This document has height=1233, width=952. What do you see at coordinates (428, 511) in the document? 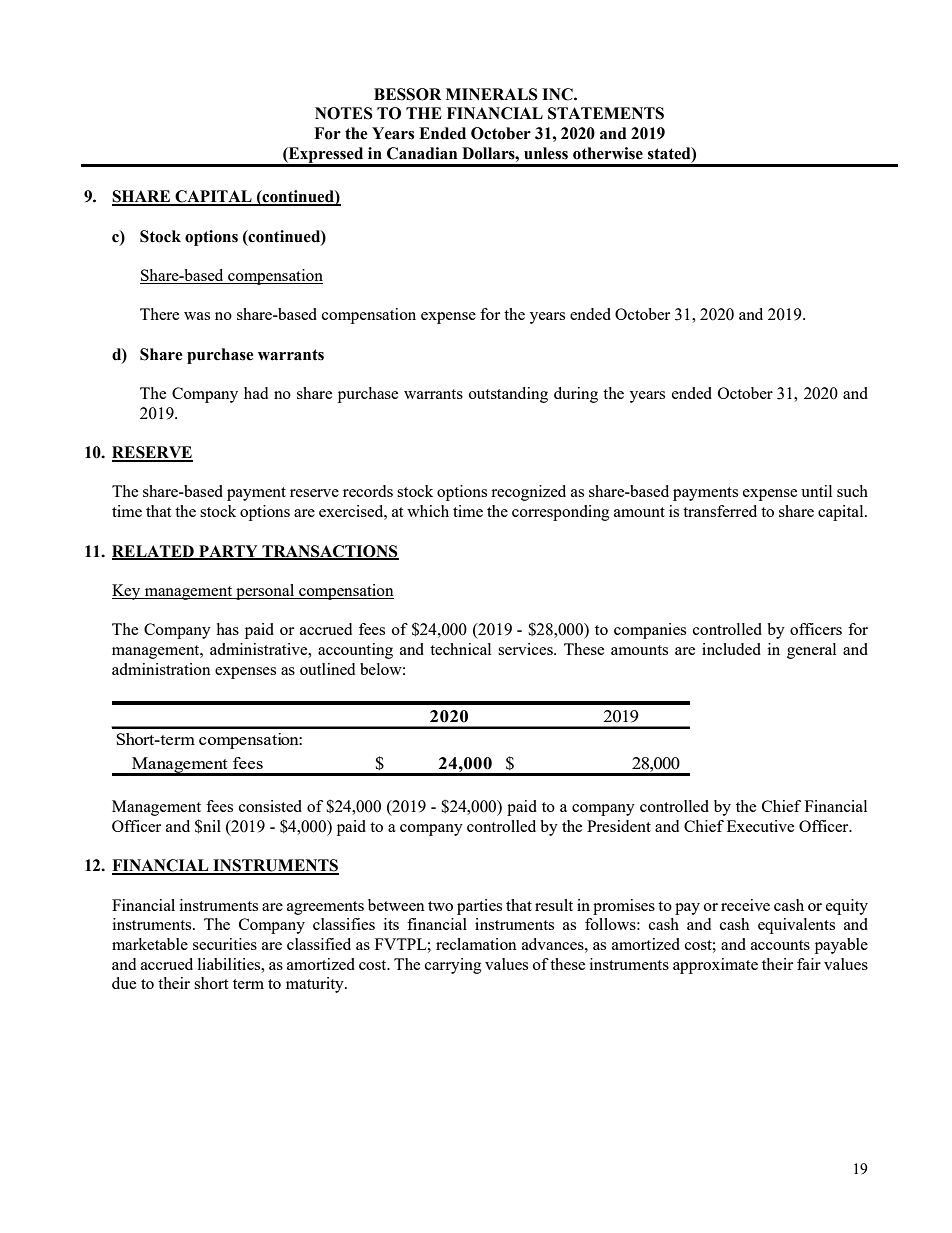
I see `which` at bounding box center [428, 511].
